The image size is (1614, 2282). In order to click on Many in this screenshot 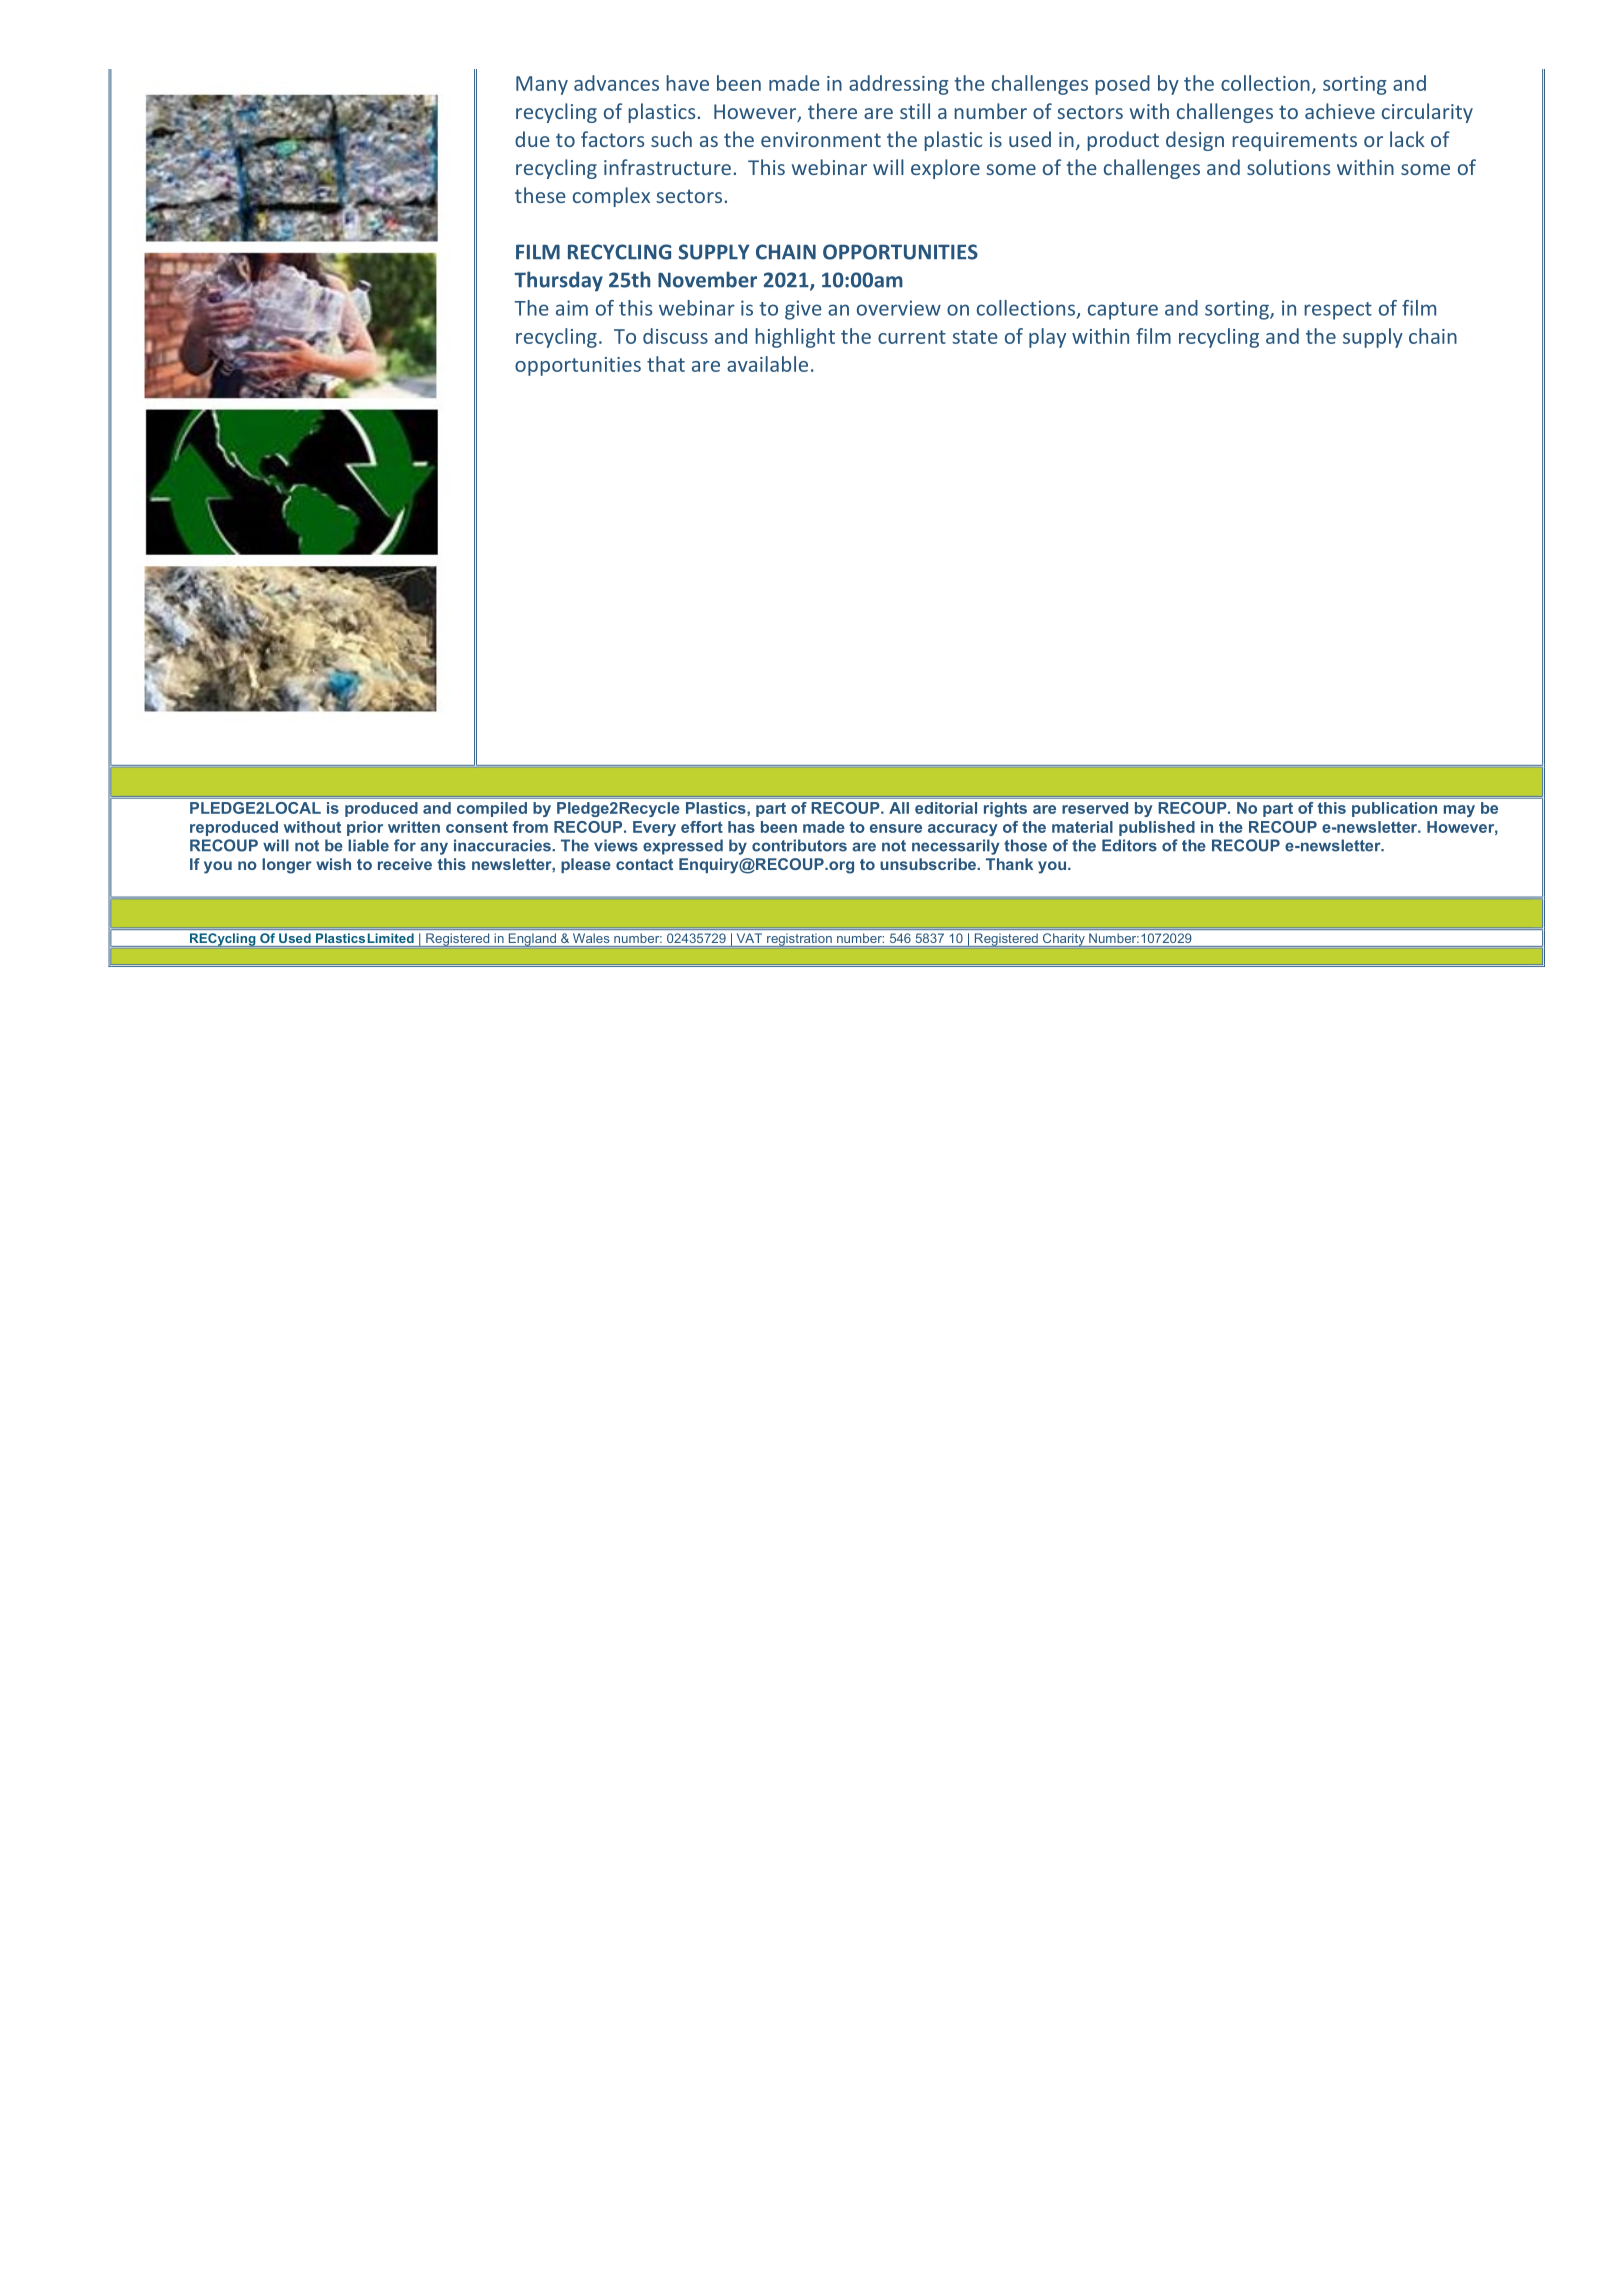, I will do `click(542, 85)`.
